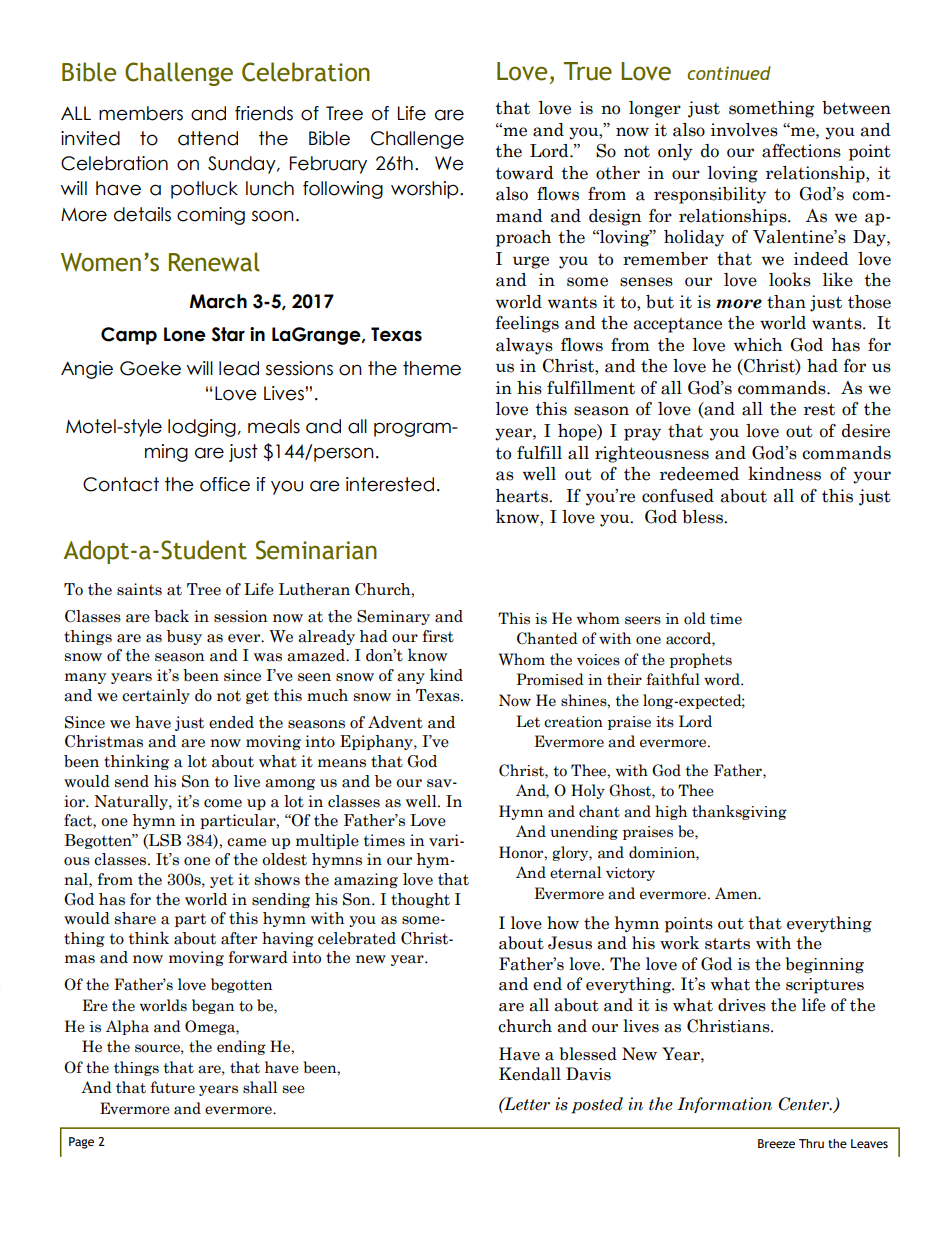  Describe the element at coordinates (141, 113) in the image. I see `members` at that location.
